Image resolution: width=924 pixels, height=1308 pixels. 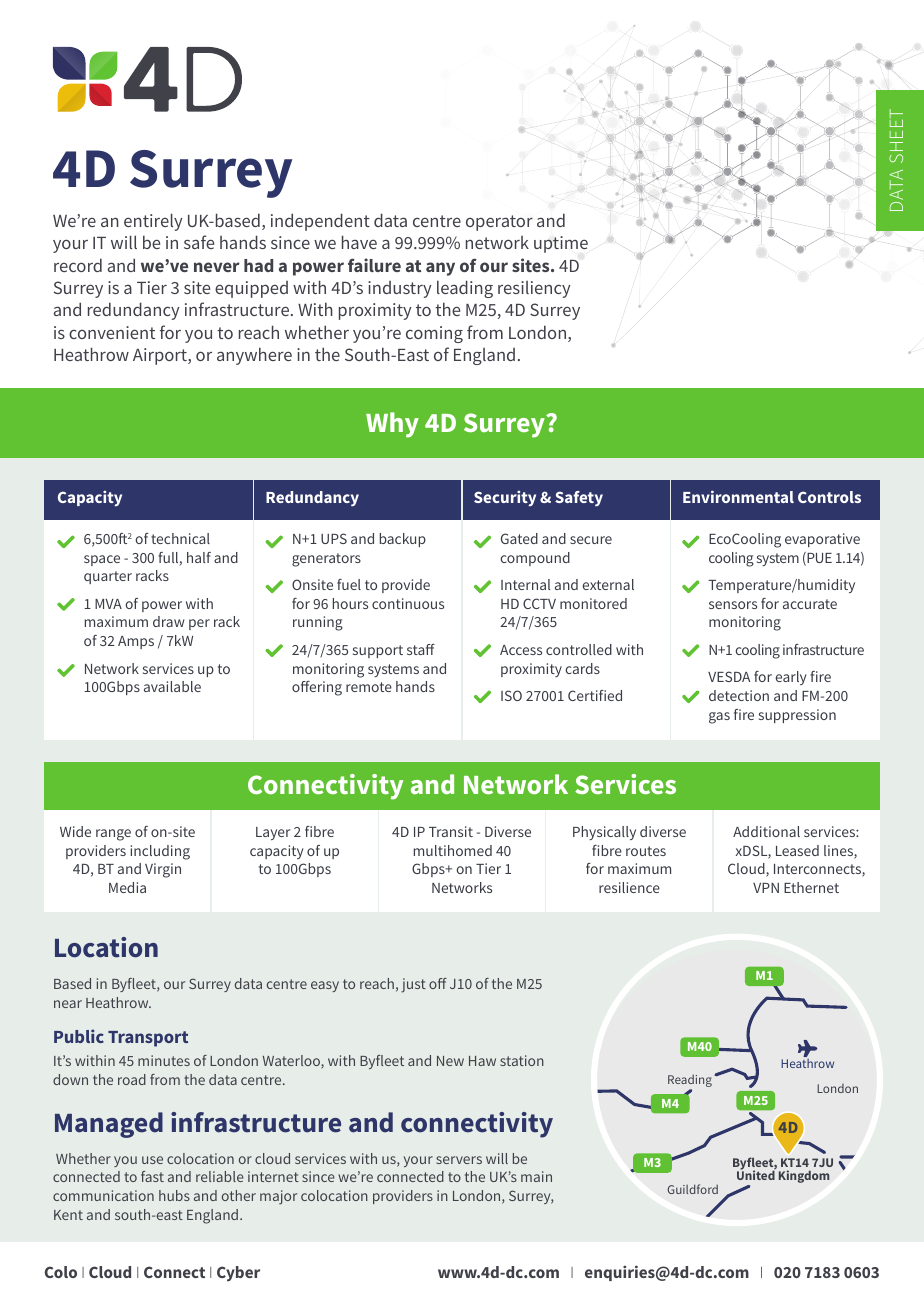 What do you see at coordinates (505, 498) in the page?
I see `Security` at bounding box center [505, 498].
